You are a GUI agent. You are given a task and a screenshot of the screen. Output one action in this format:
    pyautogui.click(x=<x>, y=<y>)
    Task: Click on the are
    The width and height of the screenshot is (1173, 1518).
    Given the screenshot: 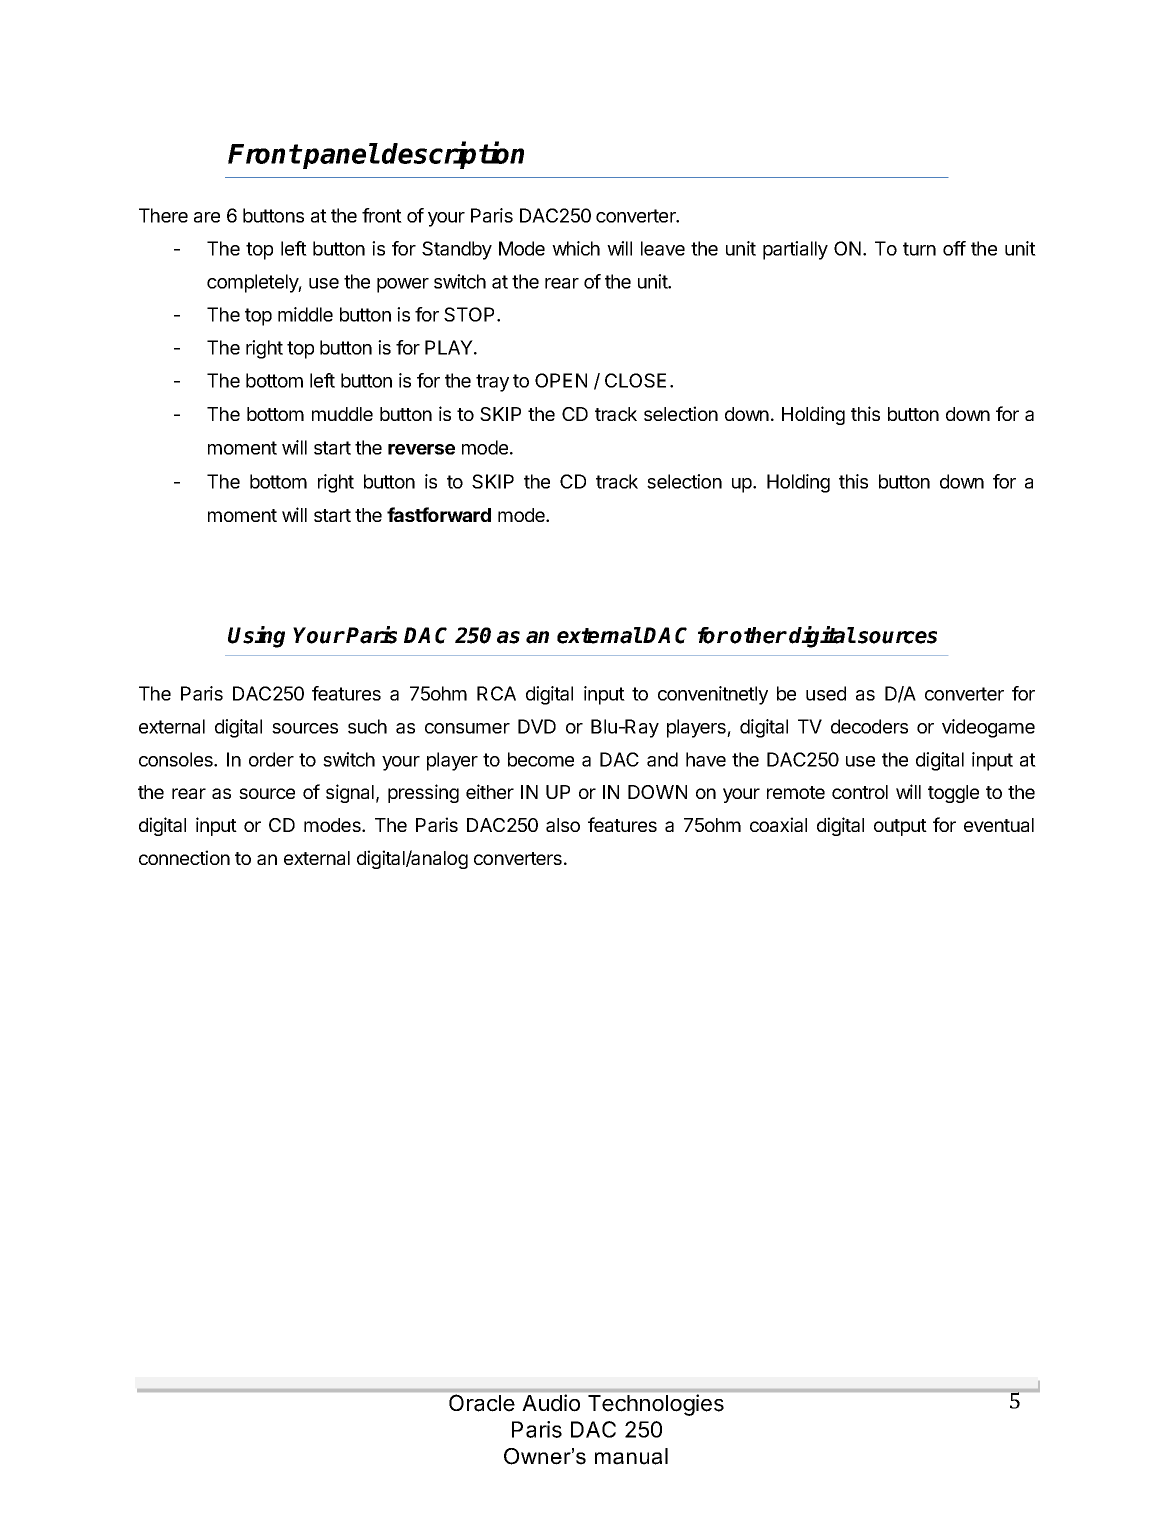 What is the action you would take?
    pyautogui.click(x=207, y=217)
